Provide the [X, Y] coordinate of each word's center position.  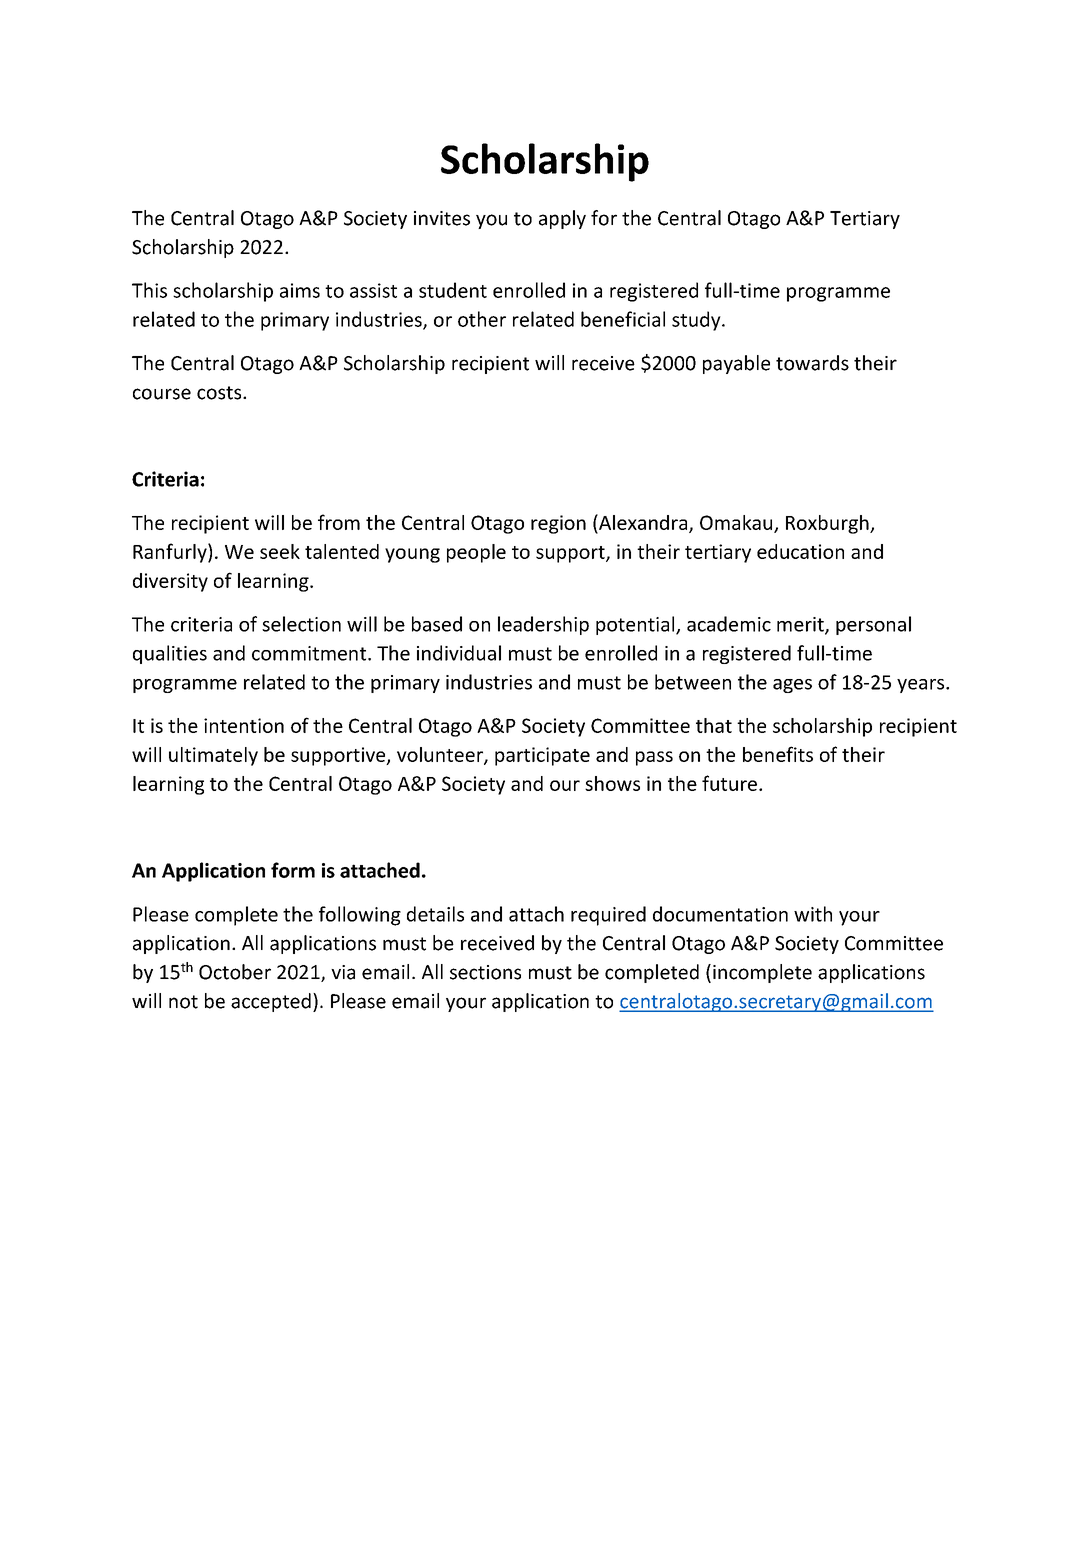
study [697, 321]
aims [300, 290]
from [339, 522]
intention [244, 725]
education [800, 551]
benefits [778, 754]
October [235, 972]
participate [542, 756]
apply [562, 219]
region [558, 524]
